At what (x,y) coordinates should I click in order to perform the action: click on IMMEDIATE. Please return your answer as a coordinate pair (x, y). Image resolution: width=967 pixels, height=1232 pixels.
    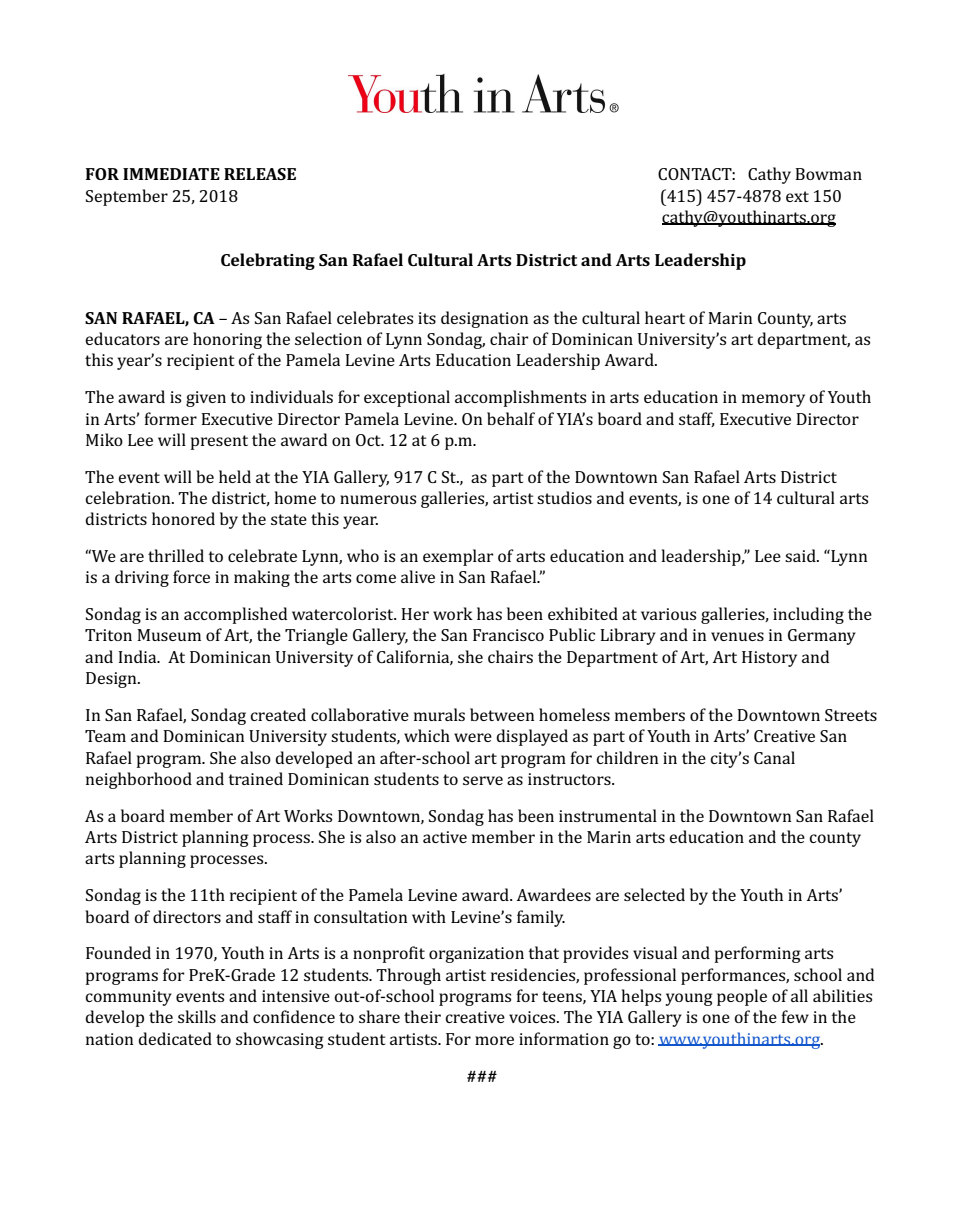
    Looking at the image, I should click on (171, 174).
